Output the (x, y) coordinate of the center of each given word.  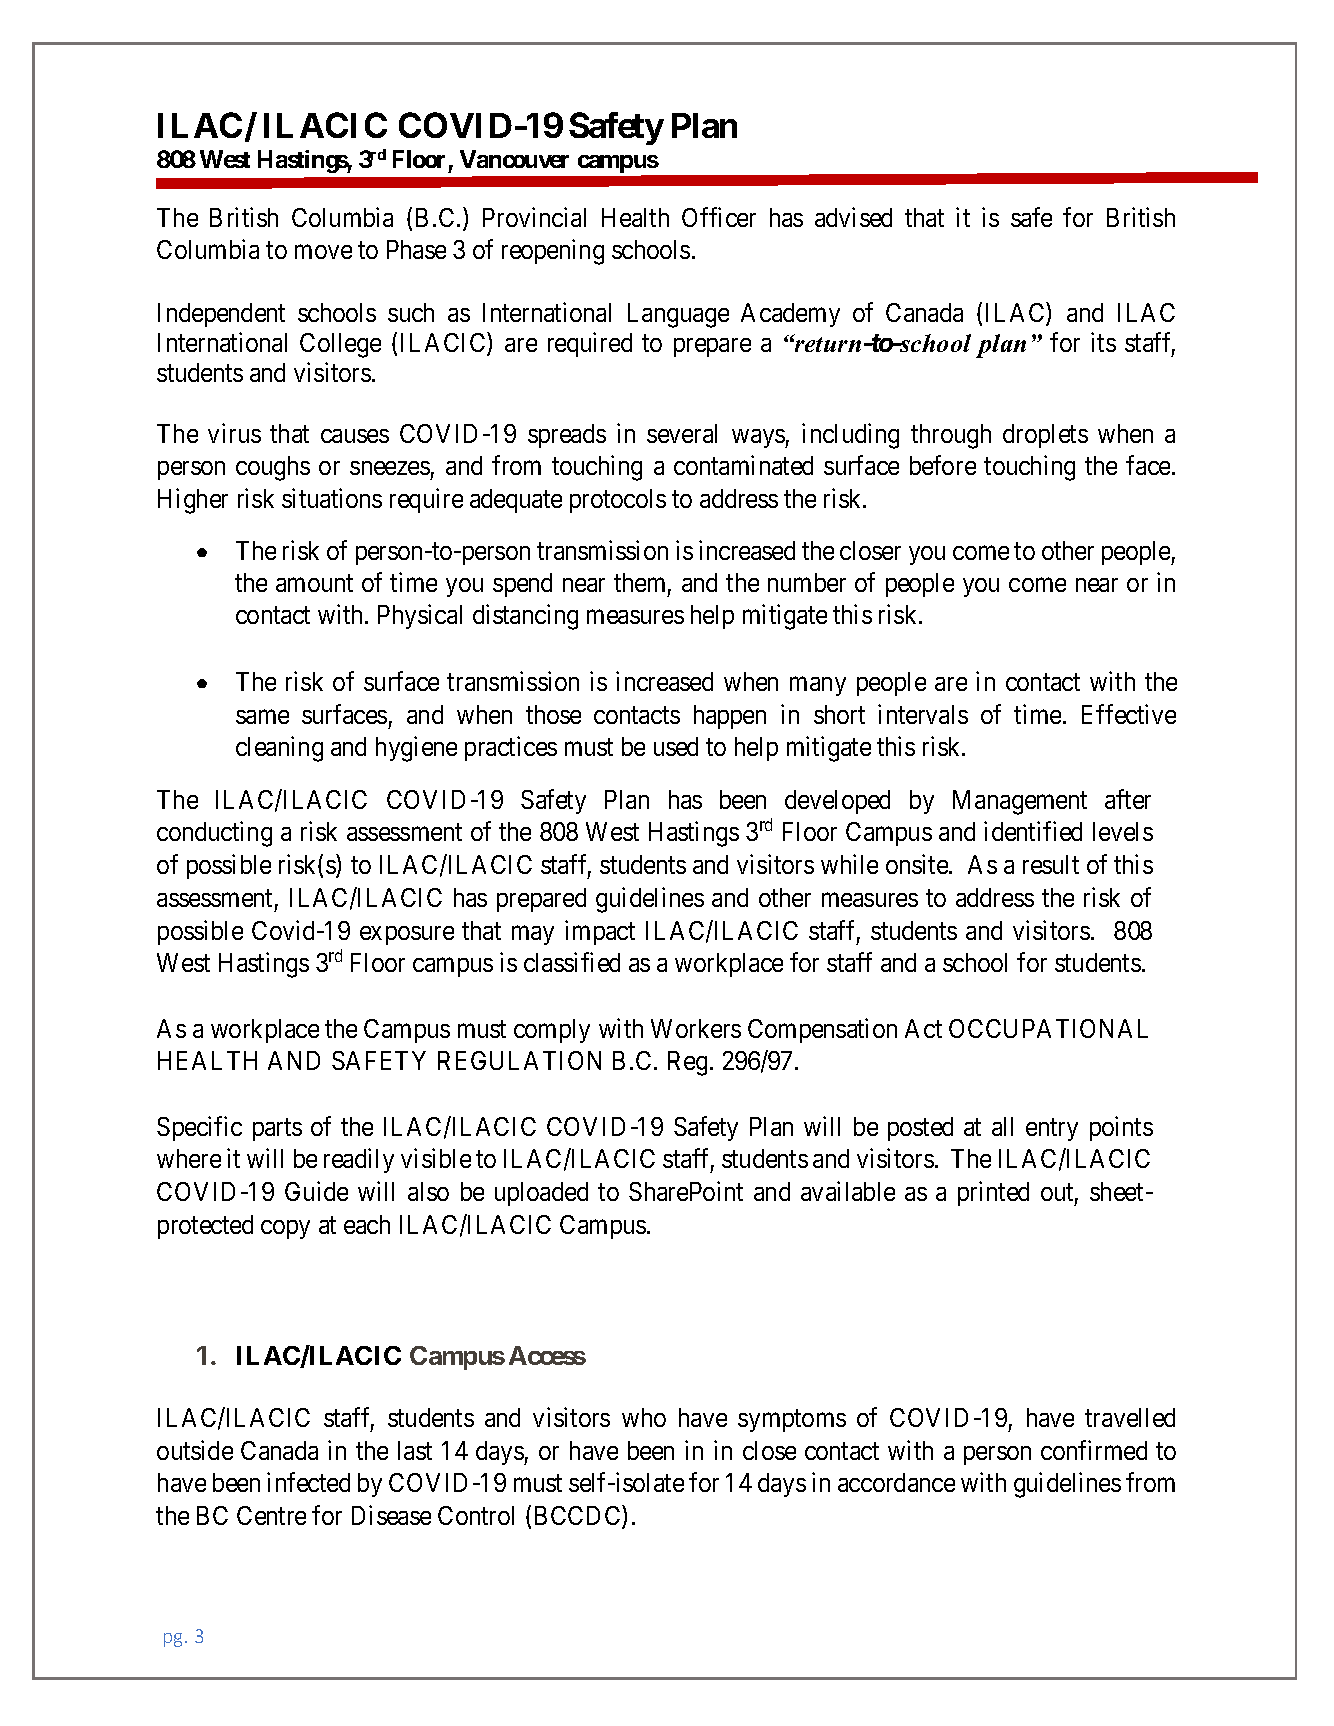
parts (277, 1130)
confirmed (1094, 1450)
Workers (696, 1028)
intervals (923, 714)
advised (853, 217)
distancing (525, 617)
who (644, 1417)
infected (308, 1482)
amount (314, 583)
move (323, 252)
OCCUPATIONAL (1048, 1028)
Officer (719, 217)
